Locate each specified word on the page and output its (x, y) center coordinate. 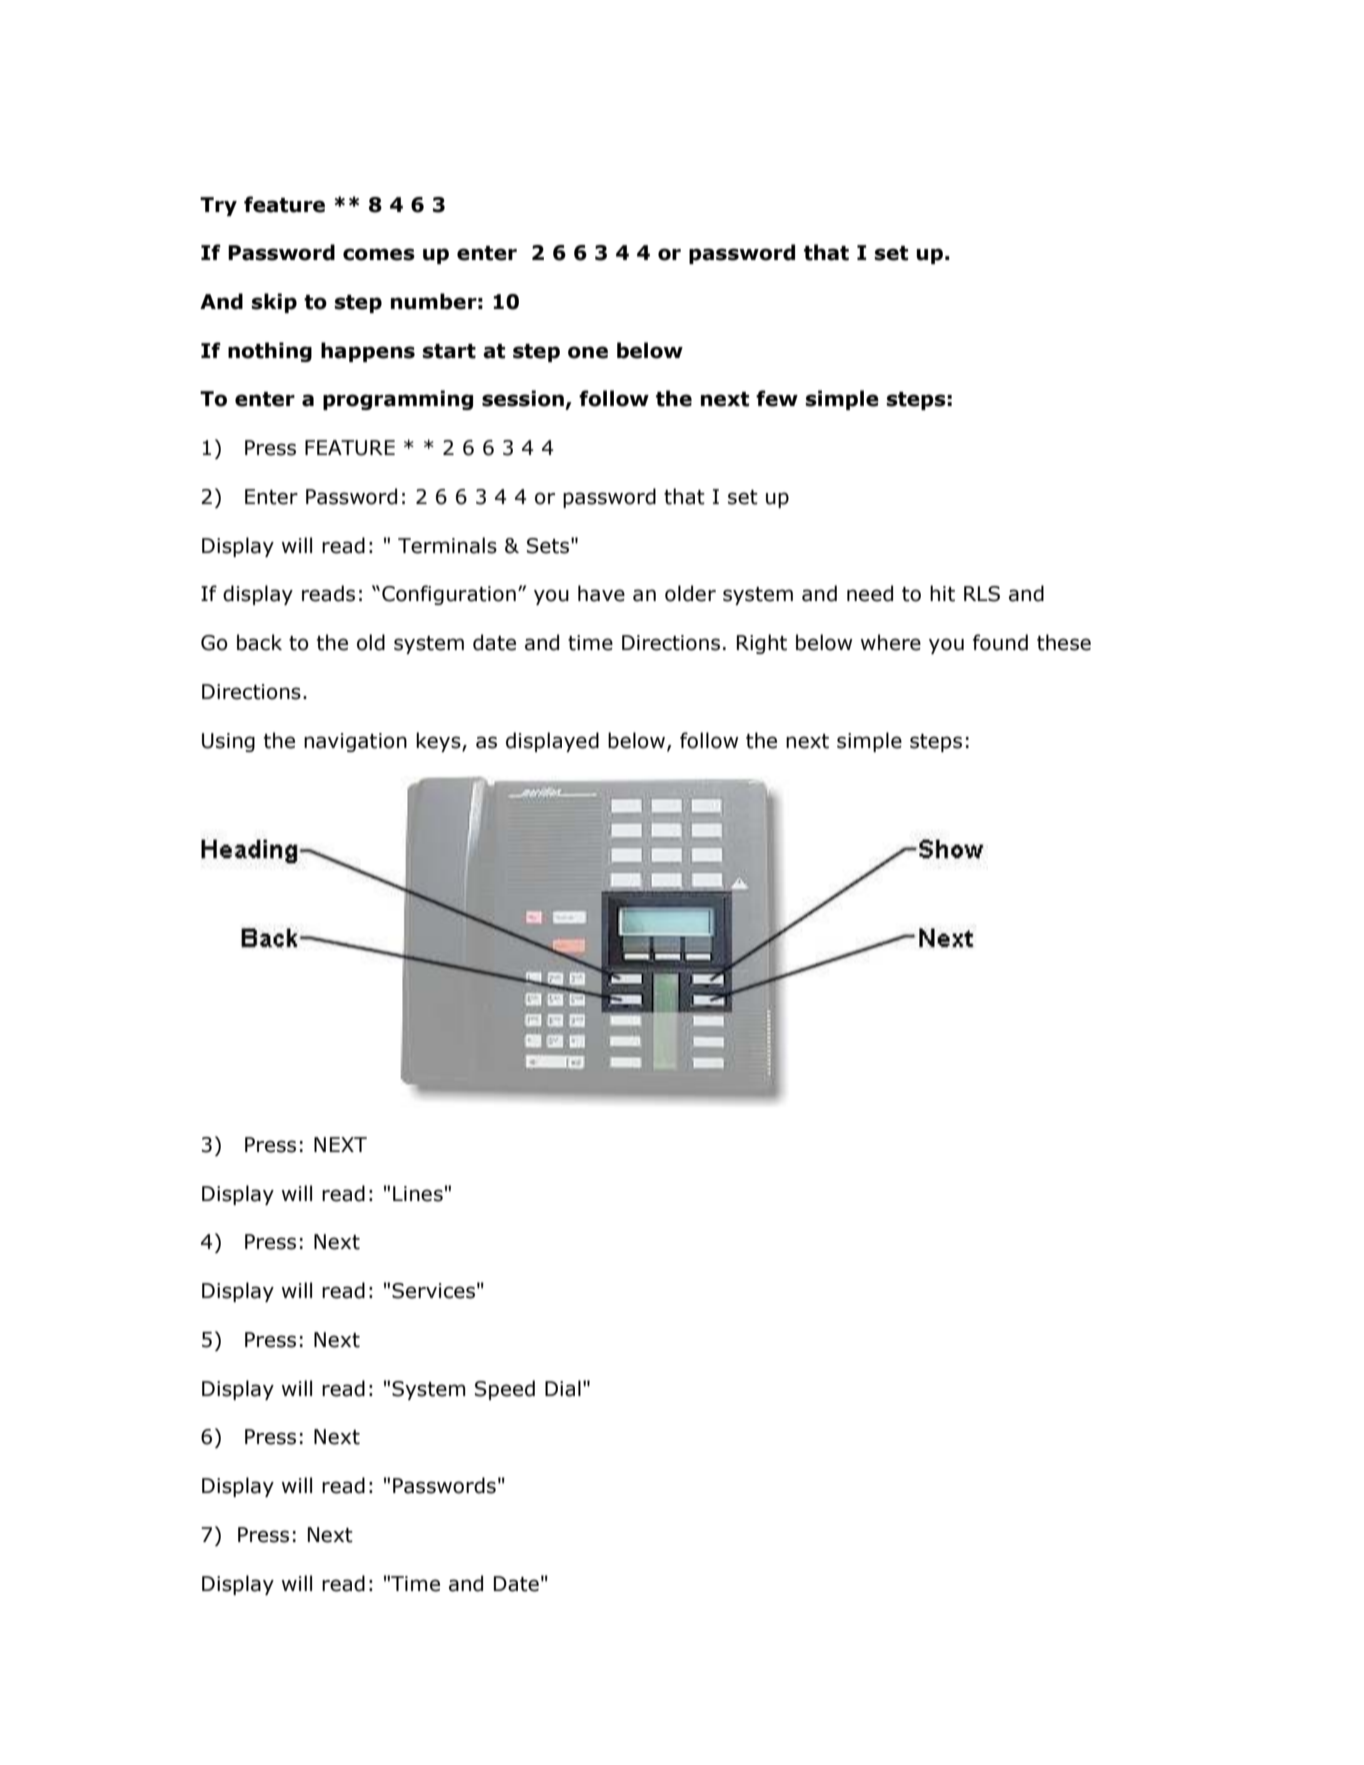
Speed (505, 1390)
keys (439, 742)
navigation (355, 742)
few (777, 398)
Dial (563, 1388)
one (588, 352)
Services (433, 1291)
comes (379, 254)
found (1000, 642)
